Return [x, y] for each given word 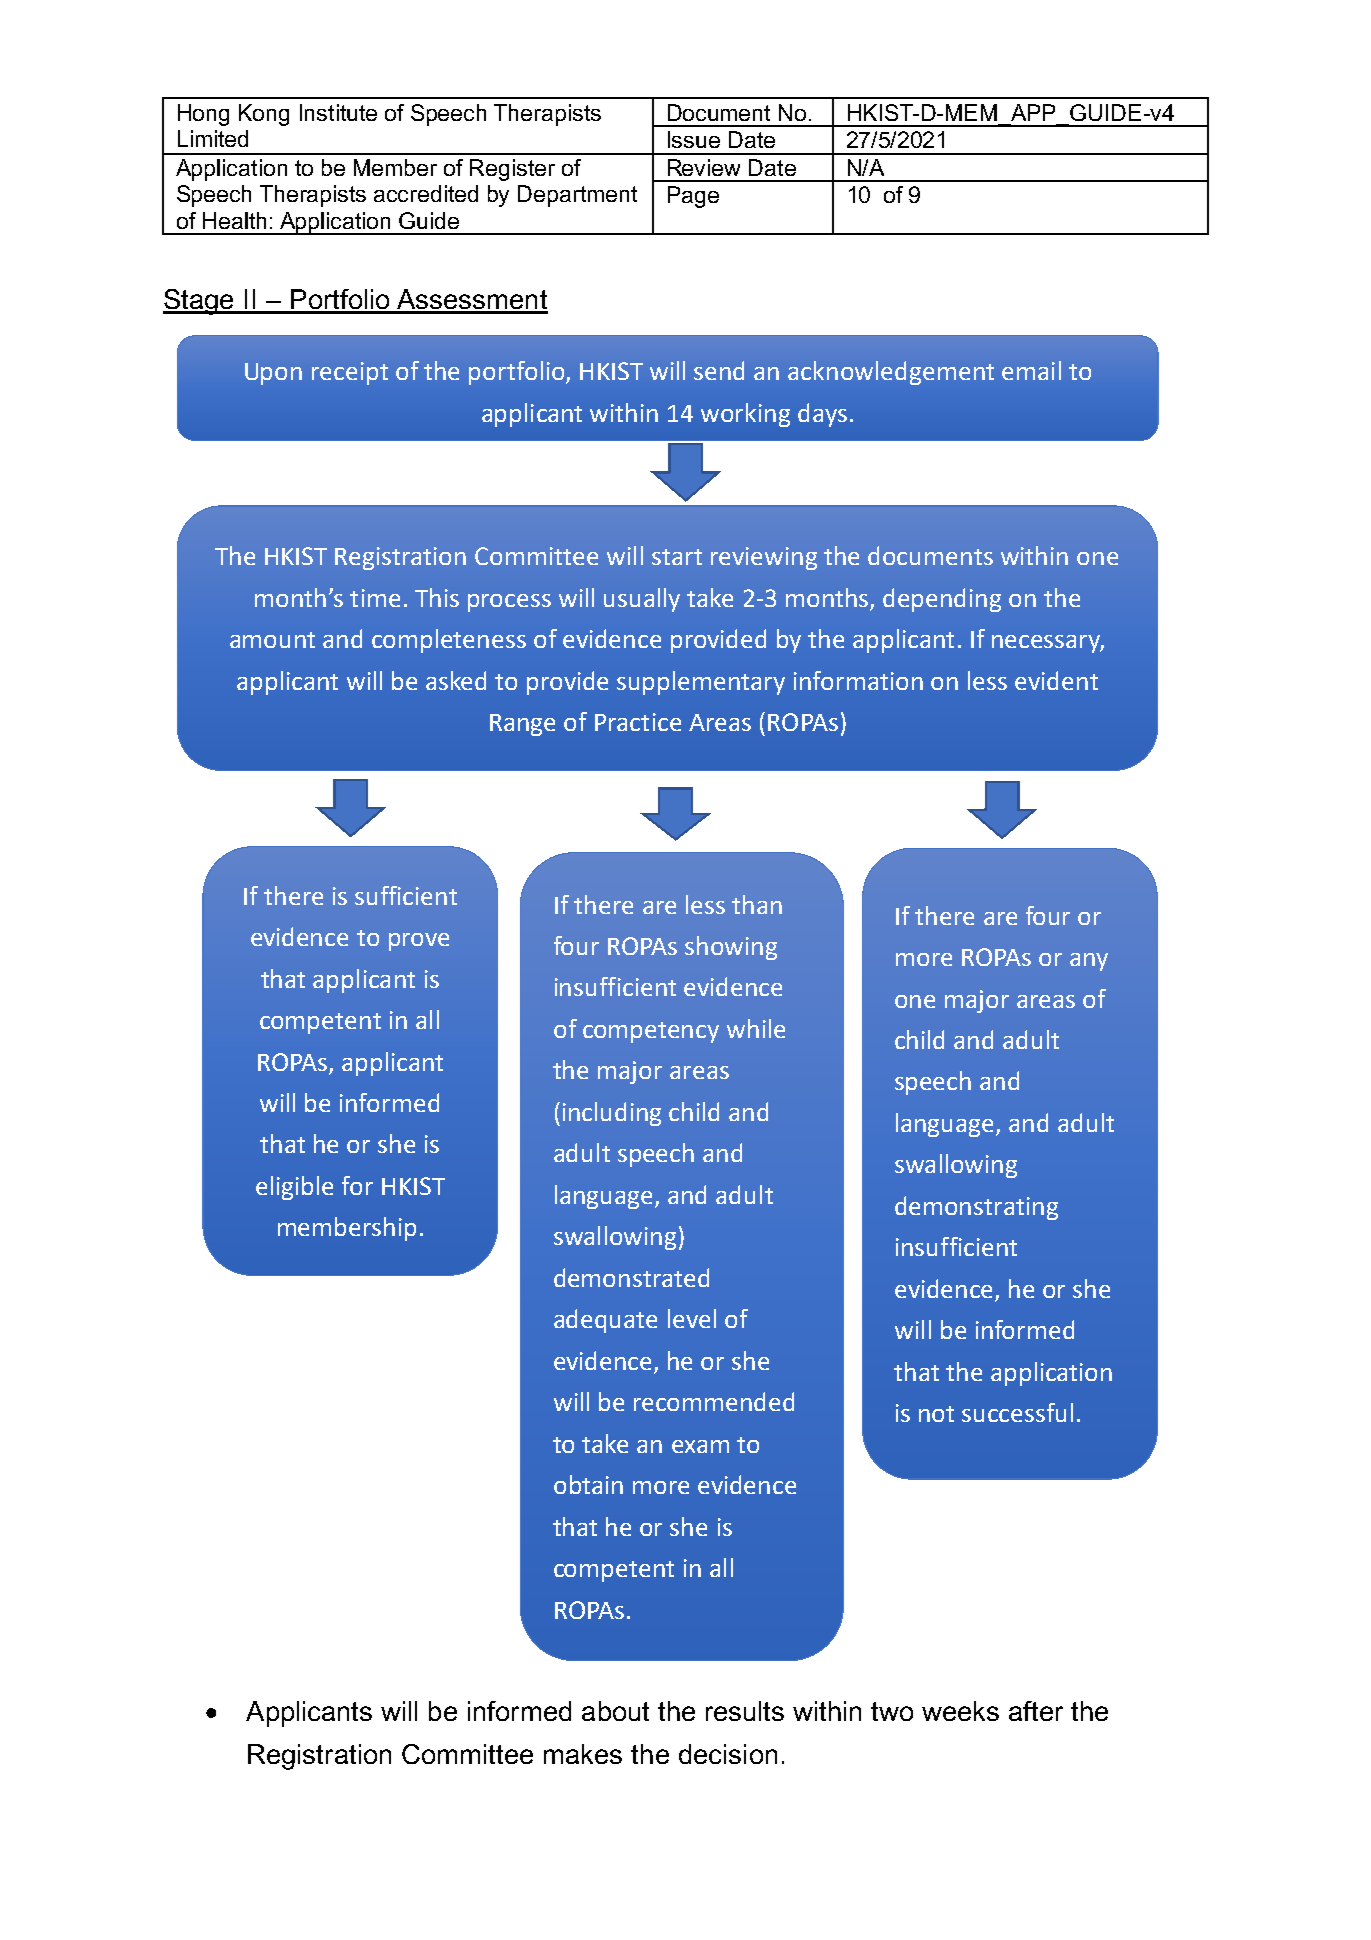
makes [583, 1754]
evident [1056, 680]
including [612, 1114]
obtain [588, 1484]
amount [272, 640]
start [677, 557]
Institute [338, 112]
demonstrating [976, 1208]
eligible [294, 1188]
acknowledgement [891, 373]
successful [1017, 1412]
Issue [694, 139]
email [1031, 370]
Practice [638, 722]
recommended [714, 1401]
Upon [273, 374]
